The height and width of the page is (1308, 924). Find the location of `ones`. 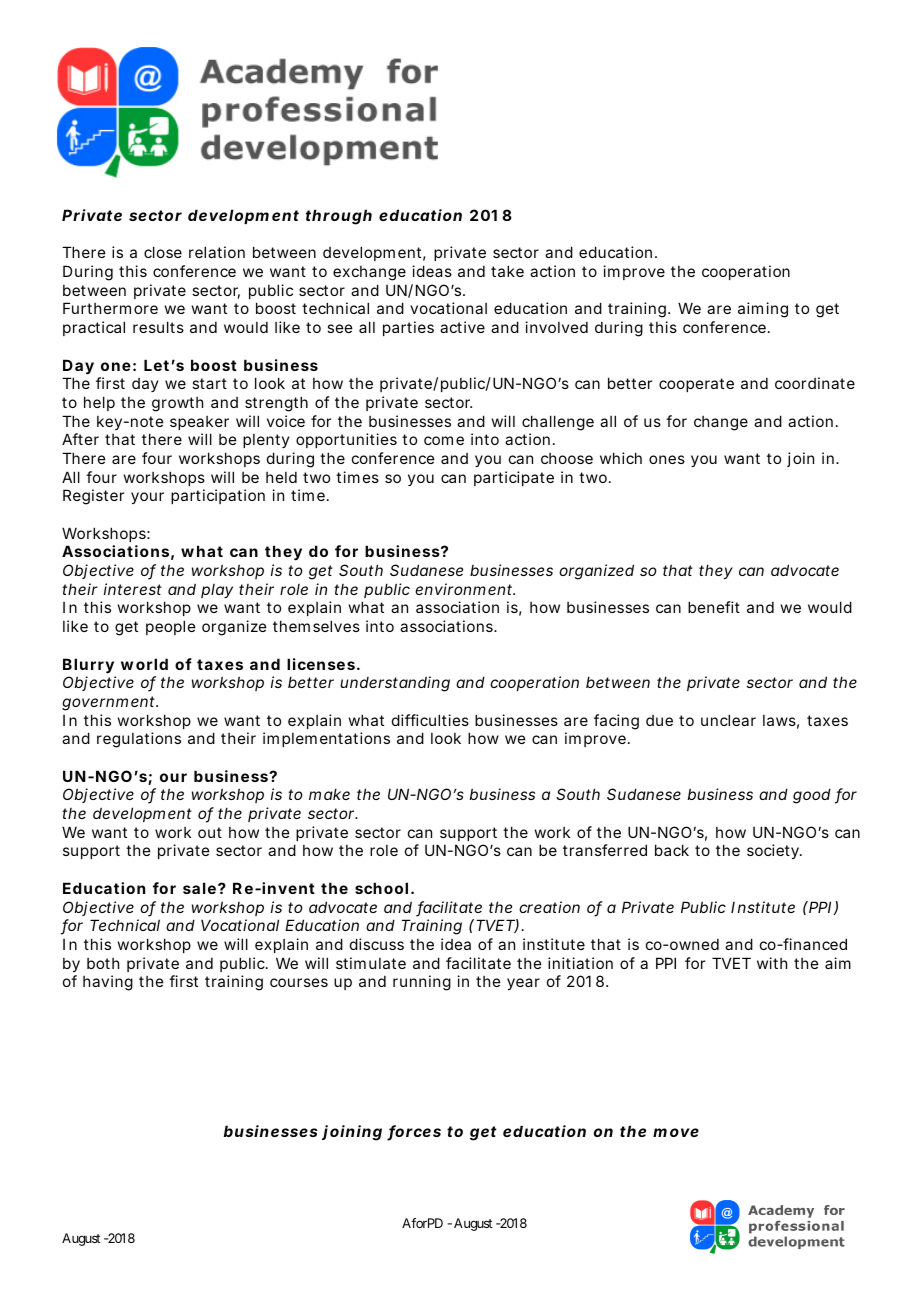

ones is located at coordinates (667, 459).
